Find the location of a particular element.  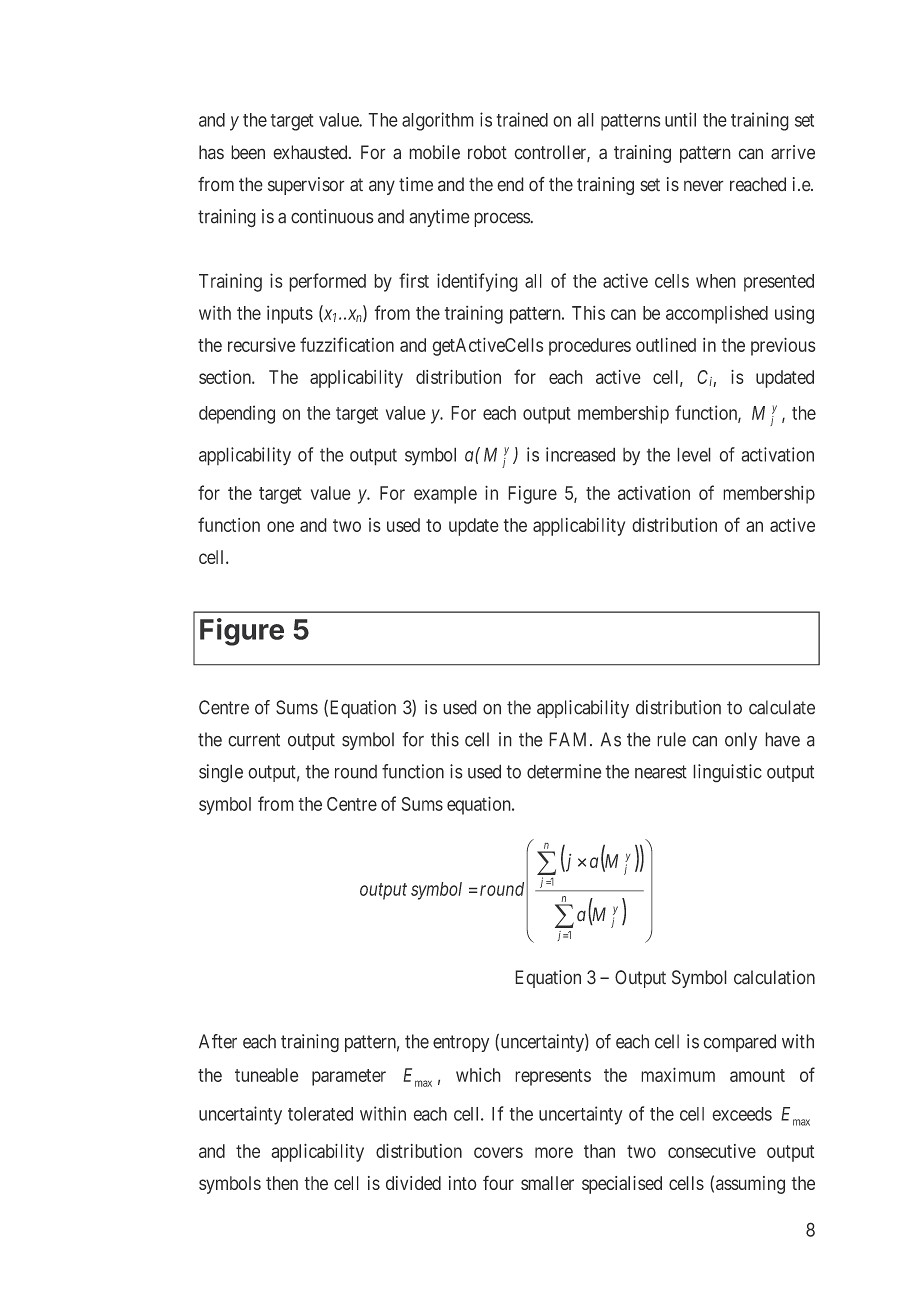

FAM is located at coordinates (570, 739).
